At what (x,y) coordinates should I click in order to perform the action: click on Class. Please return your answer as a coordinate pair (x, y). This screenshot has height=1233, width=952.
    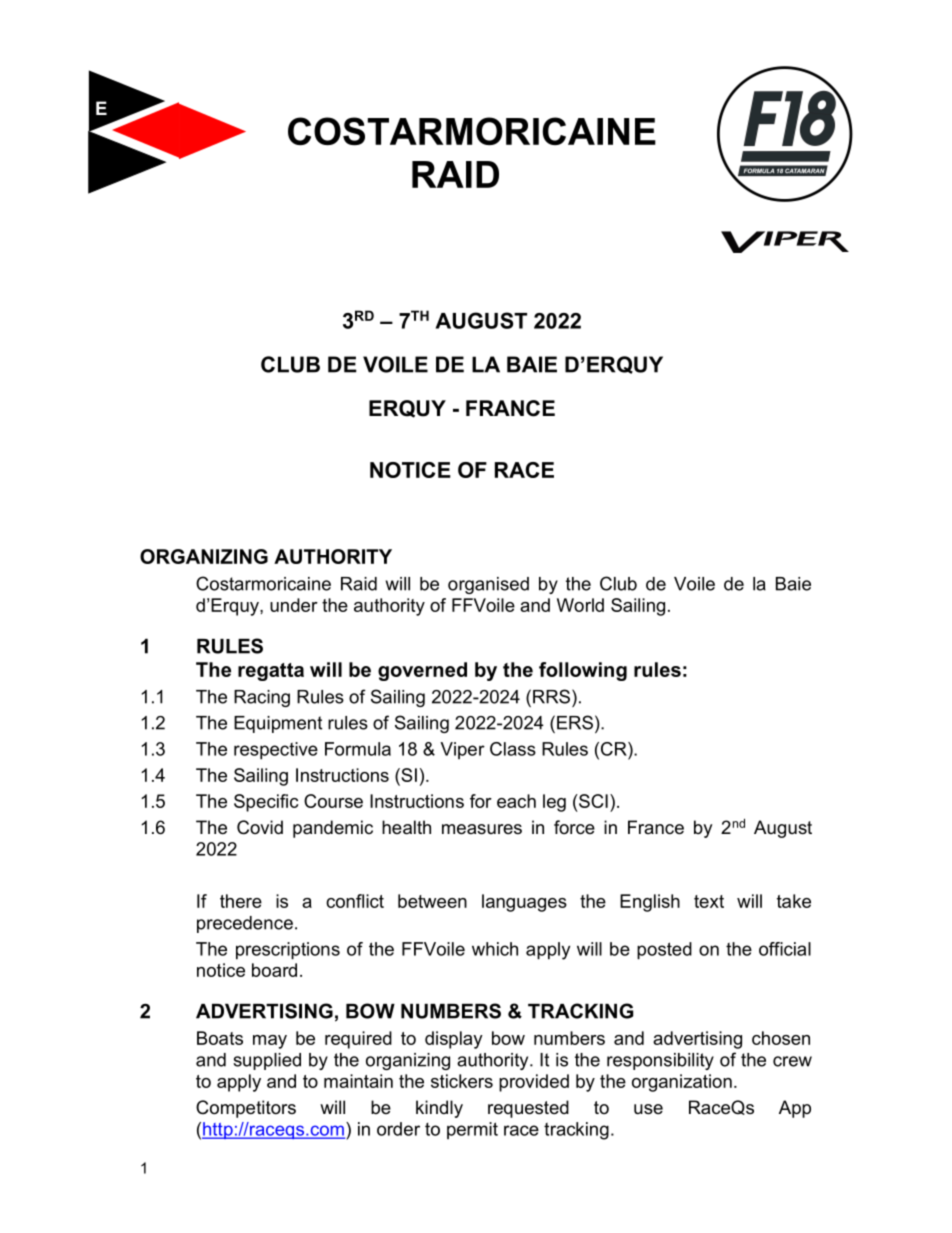
    Looking at the image, I should click on (513, 749).
